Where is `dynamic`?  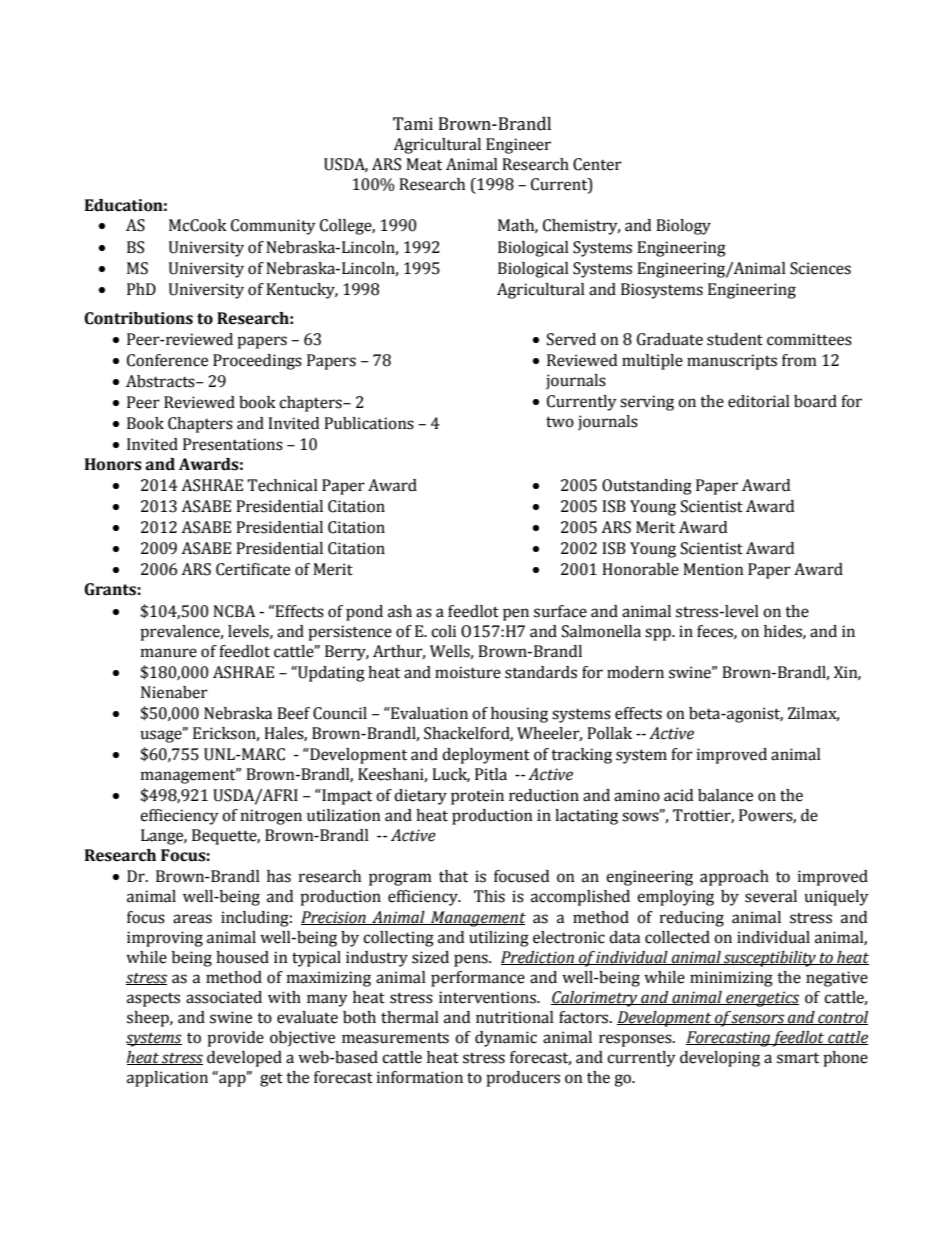 dynamic is located at coordinates (506, 1039).
